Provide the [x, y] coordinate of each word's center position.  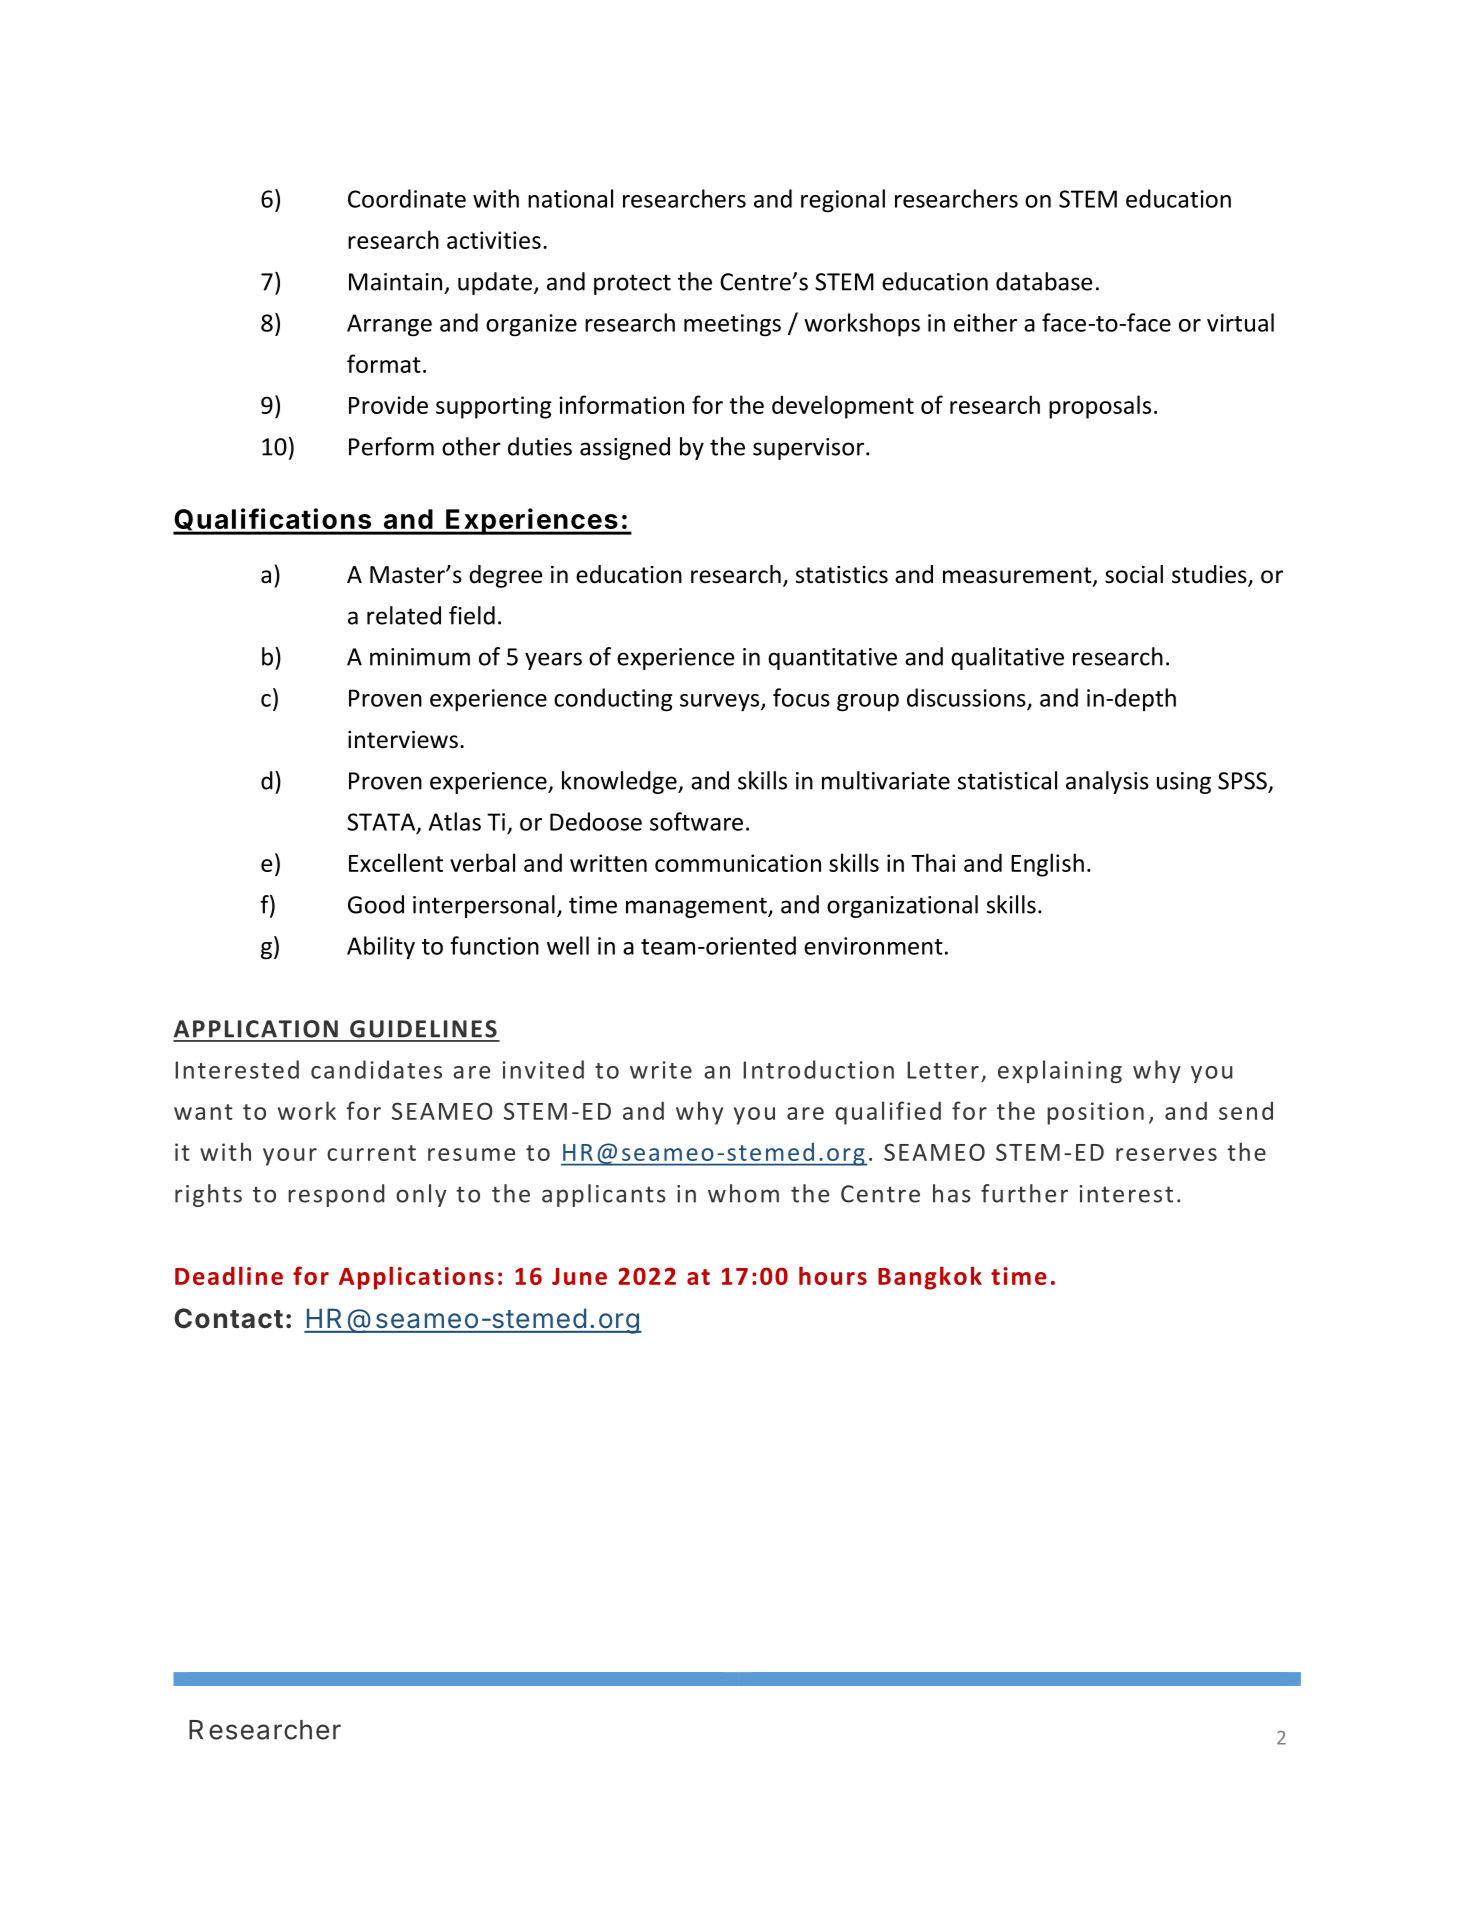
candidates [376, 1069]
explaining [1060, 1071]
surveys [721, 703]
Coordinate [407, 198]
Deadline [229, 1275]
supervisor [810, 449]
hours [833, 1275]
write [661, 1070]
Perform [391, 446]
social [1134, 574]
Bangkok [930, 1278]
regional [843, 201]
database [1044, 281]
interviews [403, 740]
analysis [1107, 782]
